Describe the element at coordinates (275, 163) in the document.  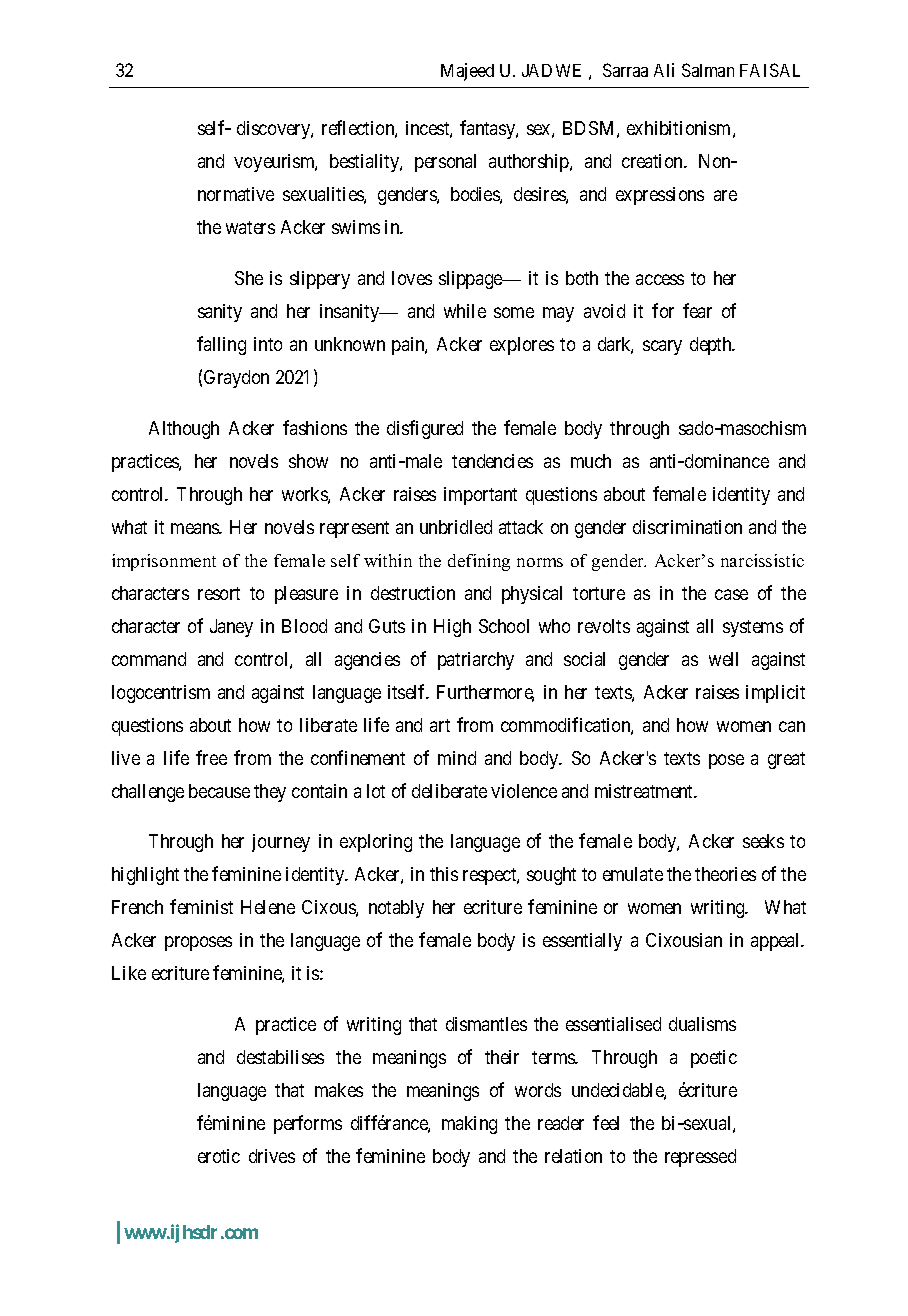
I see `voyeurism` at that location.
